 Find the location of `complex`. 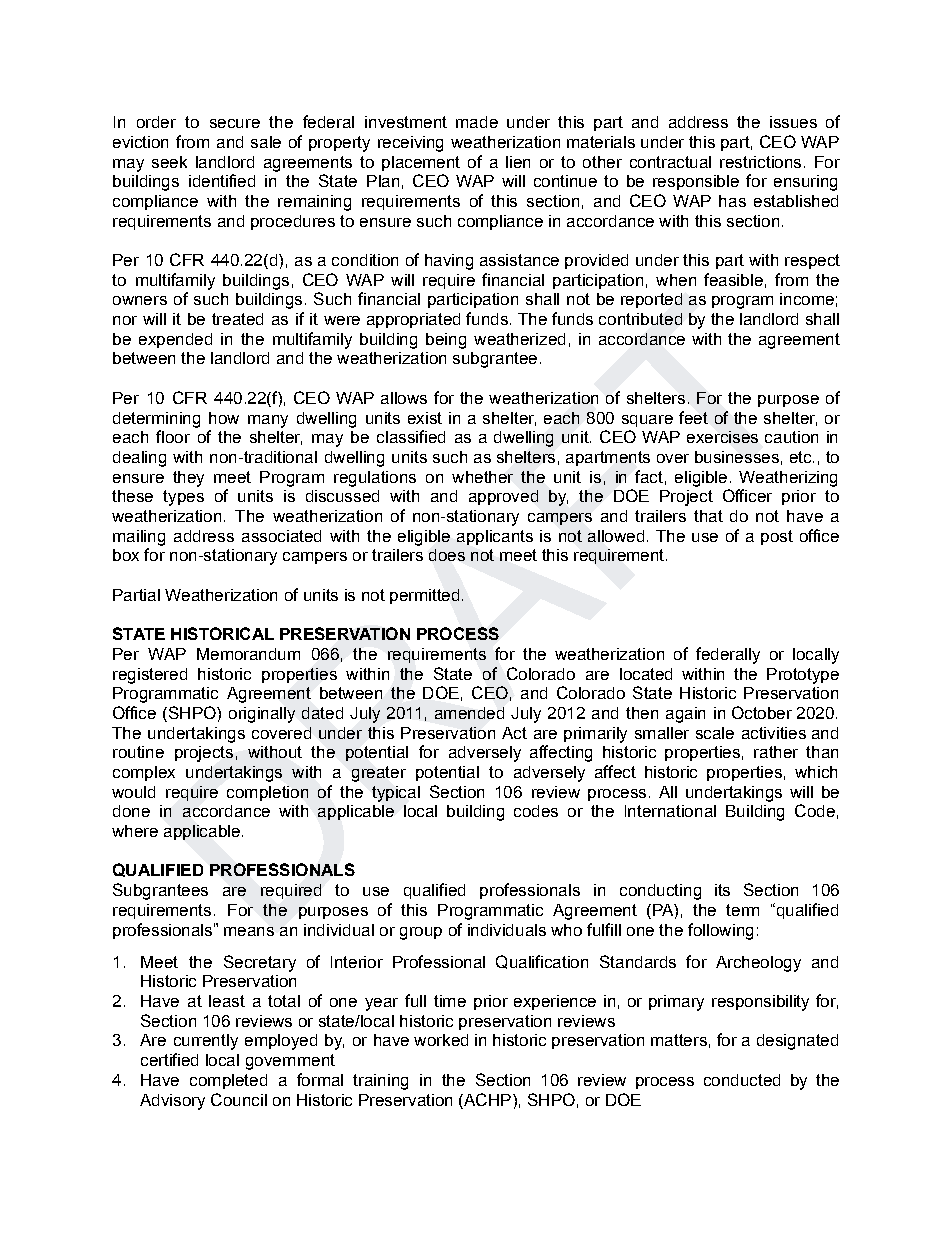

complex is located at coordinates (144, 773).
